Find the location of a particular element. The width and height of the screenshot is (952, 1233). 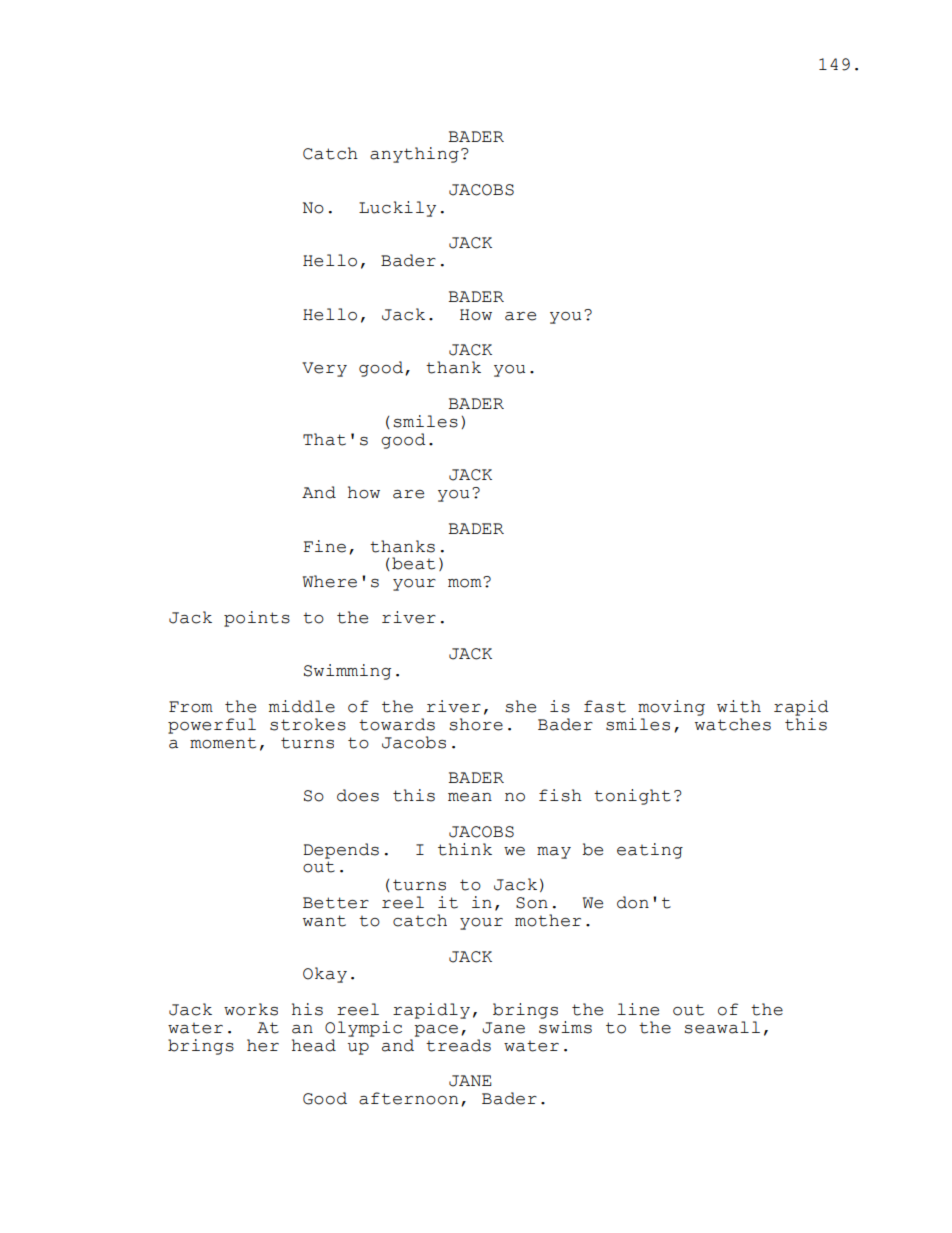

Luckily is located at coordinates (397, 209).
